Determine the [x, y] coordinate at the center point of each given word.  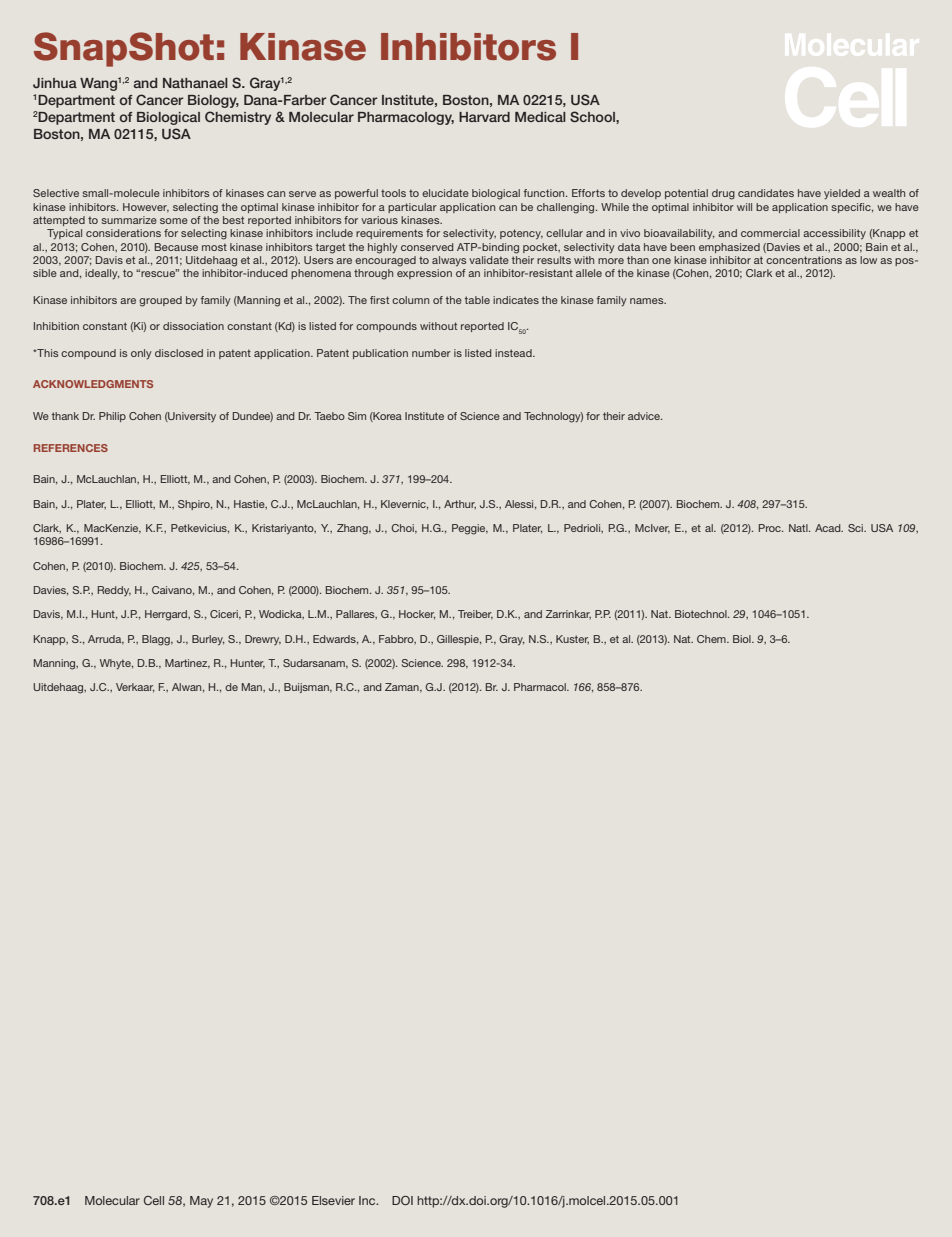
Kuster [572, 639]
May [201, 1202]
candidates [766, 193]
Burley [208, 640]
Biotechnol [702, 614]
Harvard [484, 117]
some [174, 221]
